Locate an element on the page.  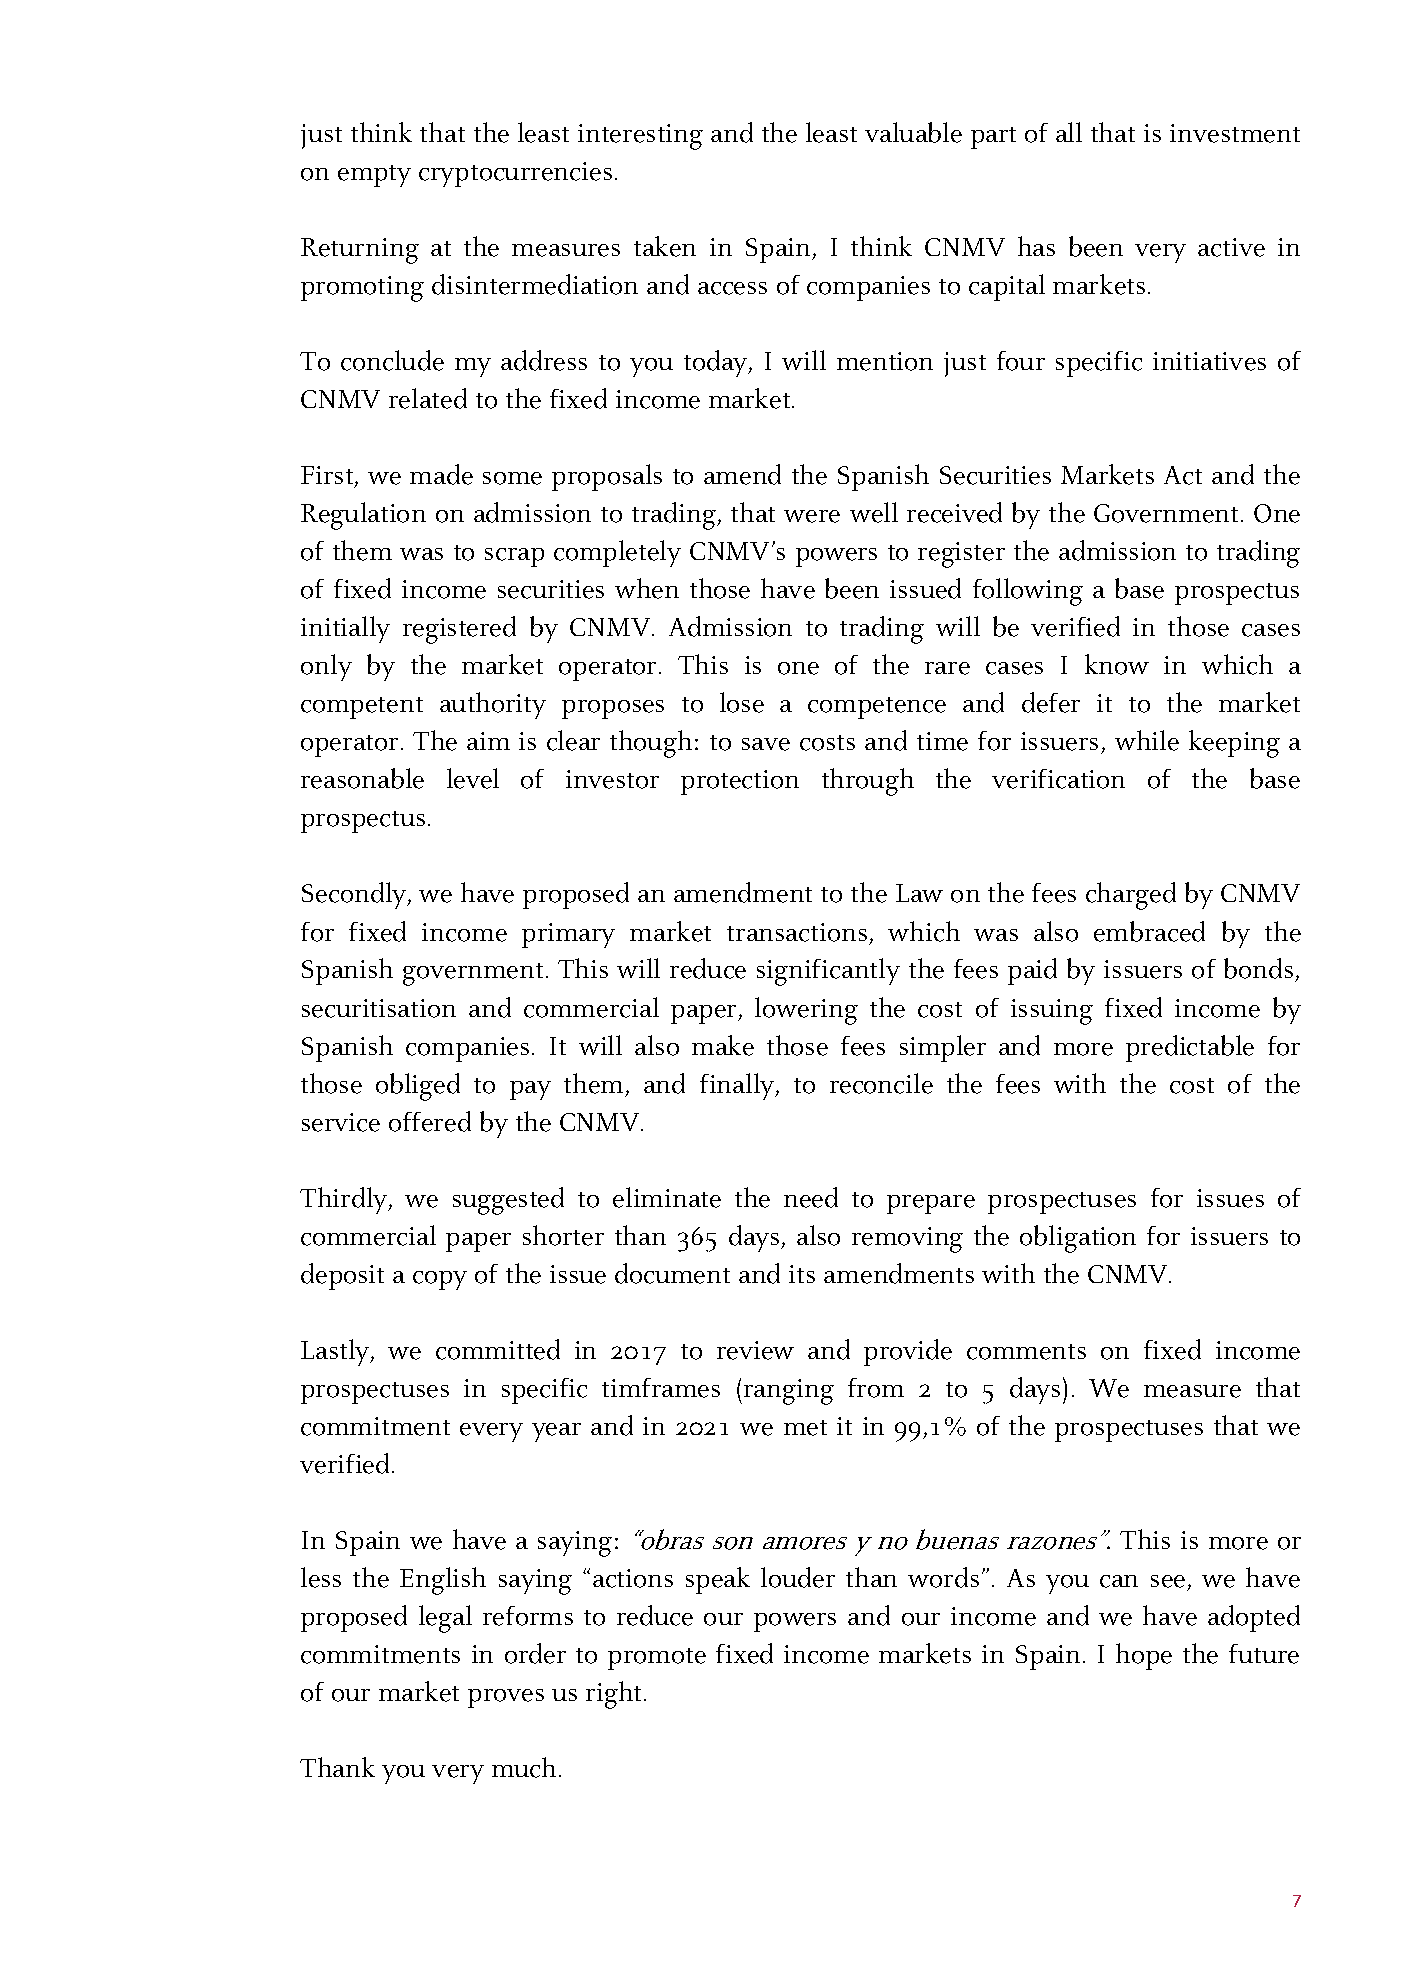
embraced is located at coordinates (1149, 931).
